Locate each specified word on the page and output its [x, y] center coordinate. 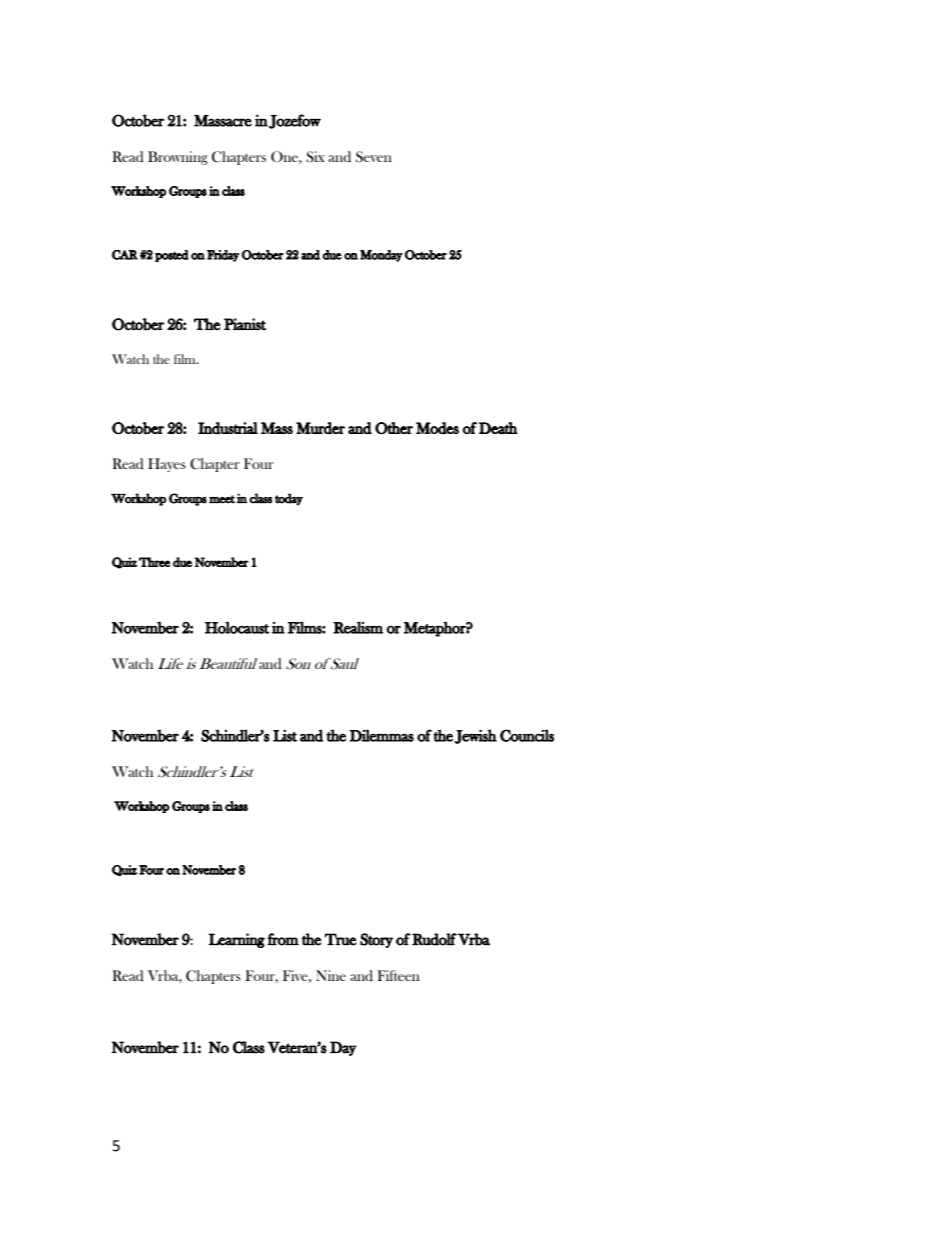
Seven [374, 157]
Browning [178, 158]
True [340, 939]
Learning [237, 940]
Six [315, 157]
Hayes [167, 465]
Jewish [476, 736]
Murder [320, 428]
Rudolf [434, 939]
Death [498, 428]
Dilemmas [382, 735]
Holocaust [237, 627]
